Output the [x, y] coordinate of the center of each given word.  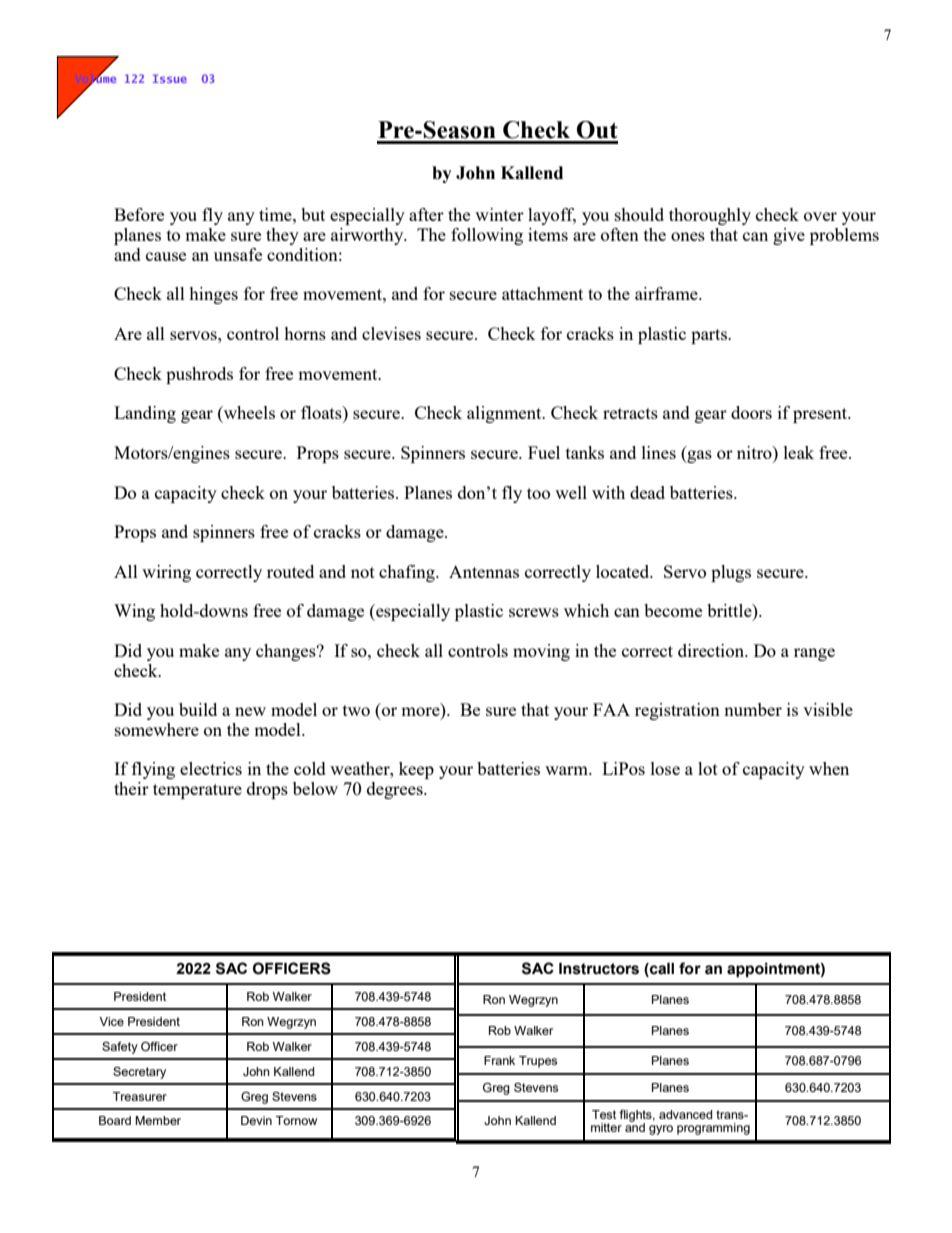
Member [158, 1120]
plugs [731, 573]
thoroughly [710, 216]
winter [499, 214]
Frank [499, 1060]
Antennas [484, 571]
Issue [170, 78]
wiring [166, 573]
